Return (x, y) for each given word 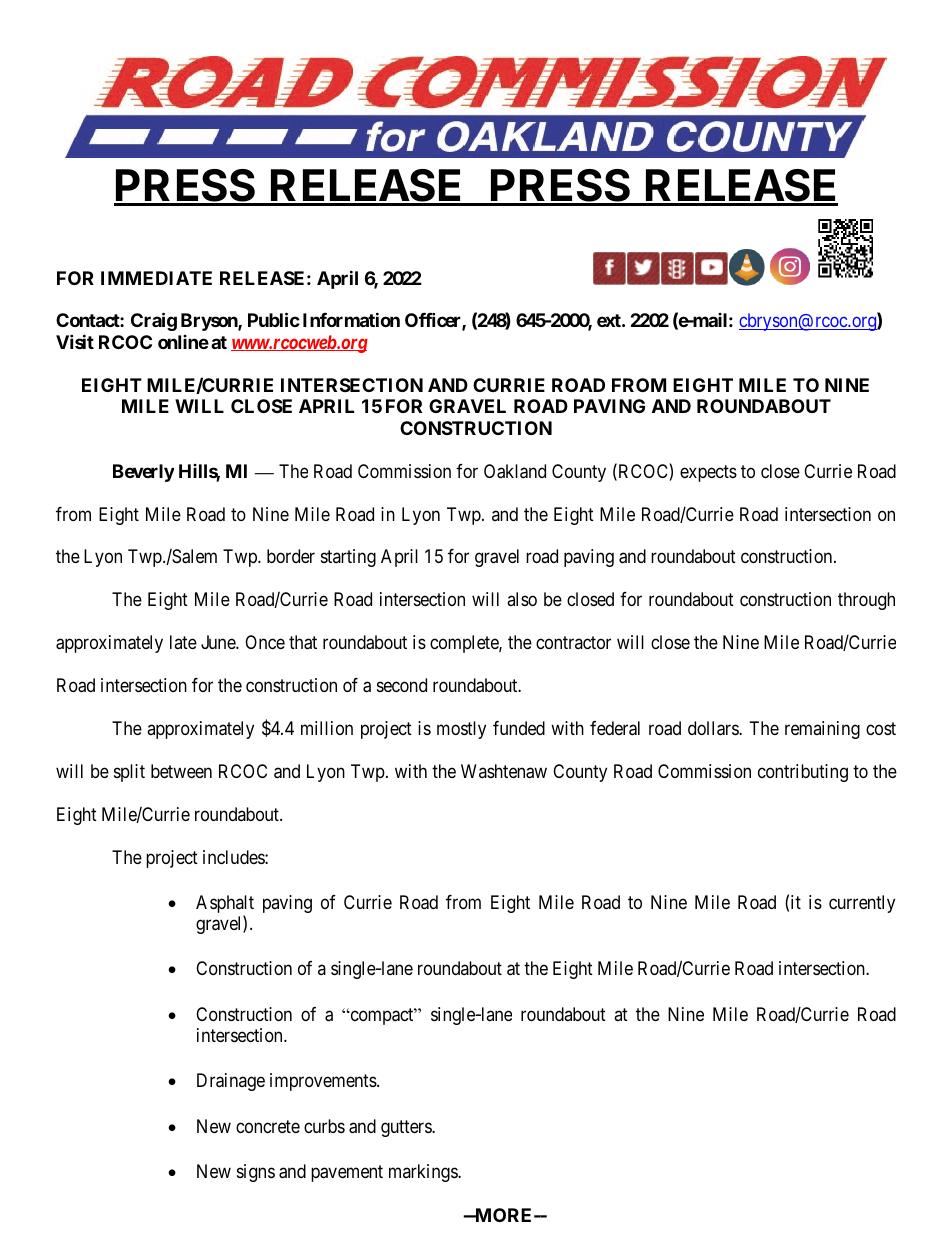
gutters (407, 1128)
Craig (154, 322)
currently (862, 904)
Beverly (143, 473)
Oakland (515, 471)
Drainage (231, 1082)
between (181, 771)
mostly (461, 730)
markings (424, 1173)
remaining (822, 730)
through (866, 601)
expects (708, 473)
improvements (324, 1082)
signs (256, 1173)
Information (351, 320)
